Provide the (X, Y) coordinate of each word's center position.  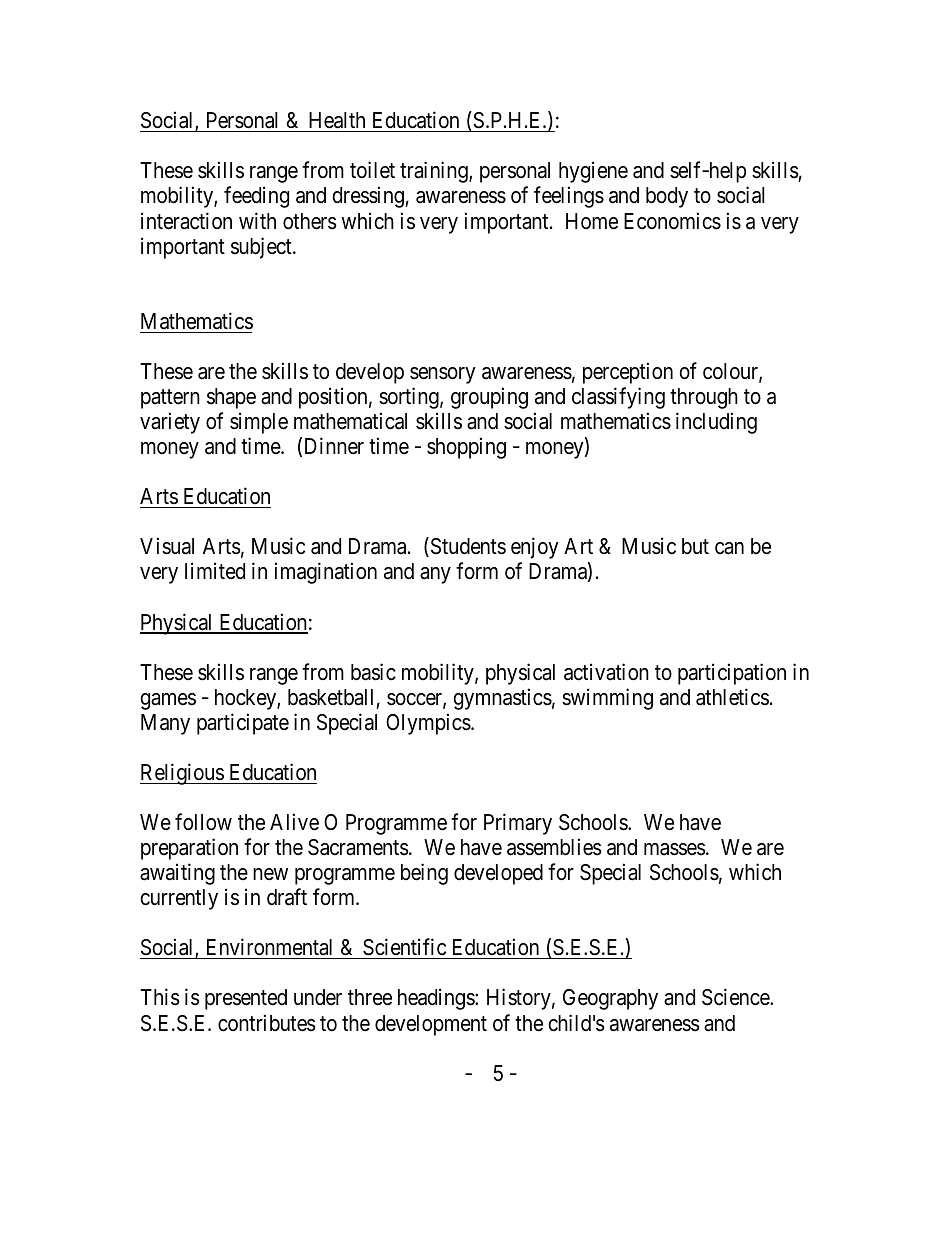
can (729, 548)
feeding (256, 197)
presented (246, 999)
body (667, 197)
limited (215, 571)
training (435, 172)
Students (467, 547)
